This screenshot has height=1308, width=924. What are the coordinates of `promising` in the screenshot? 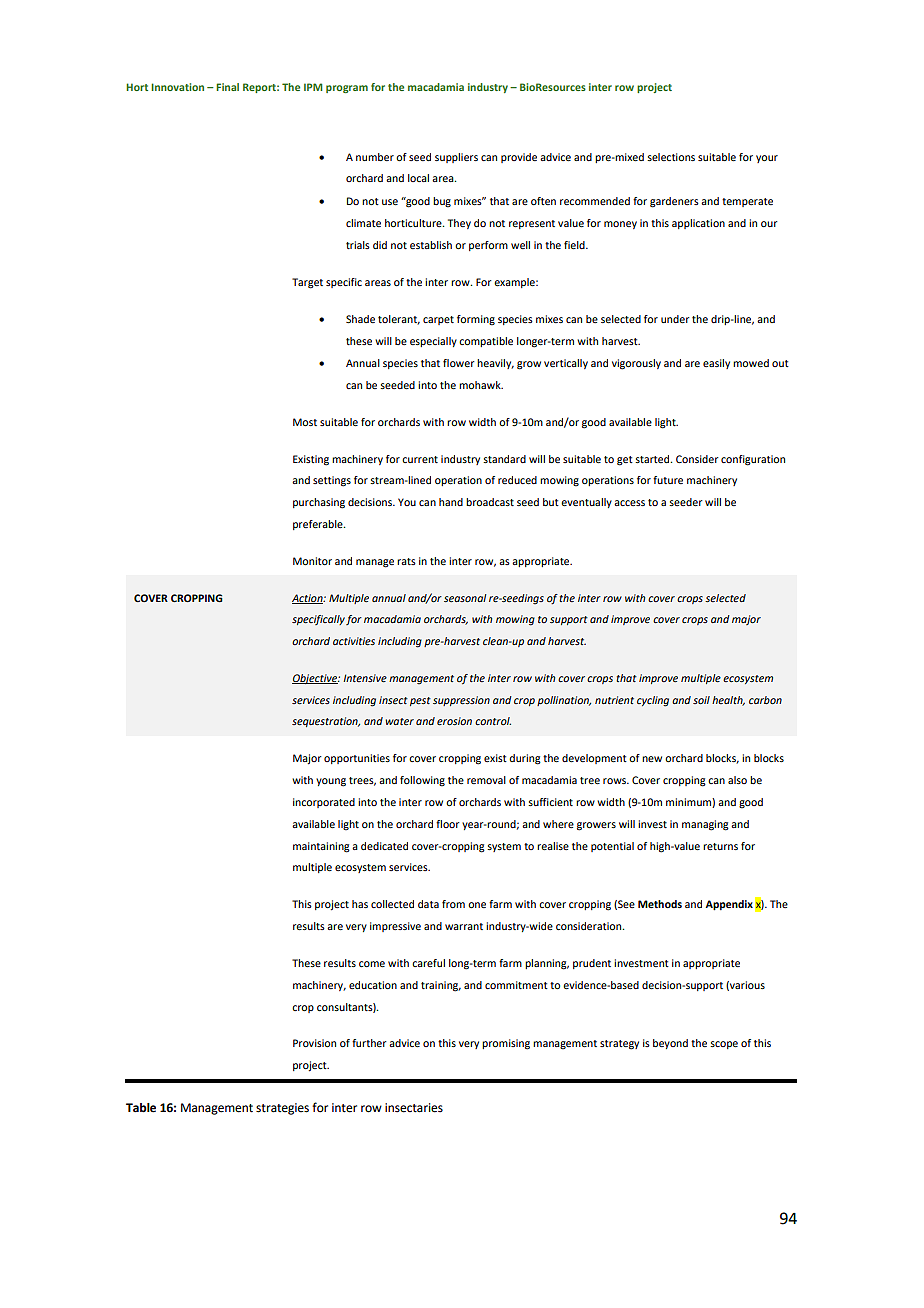 It's located at (506, 1044).
